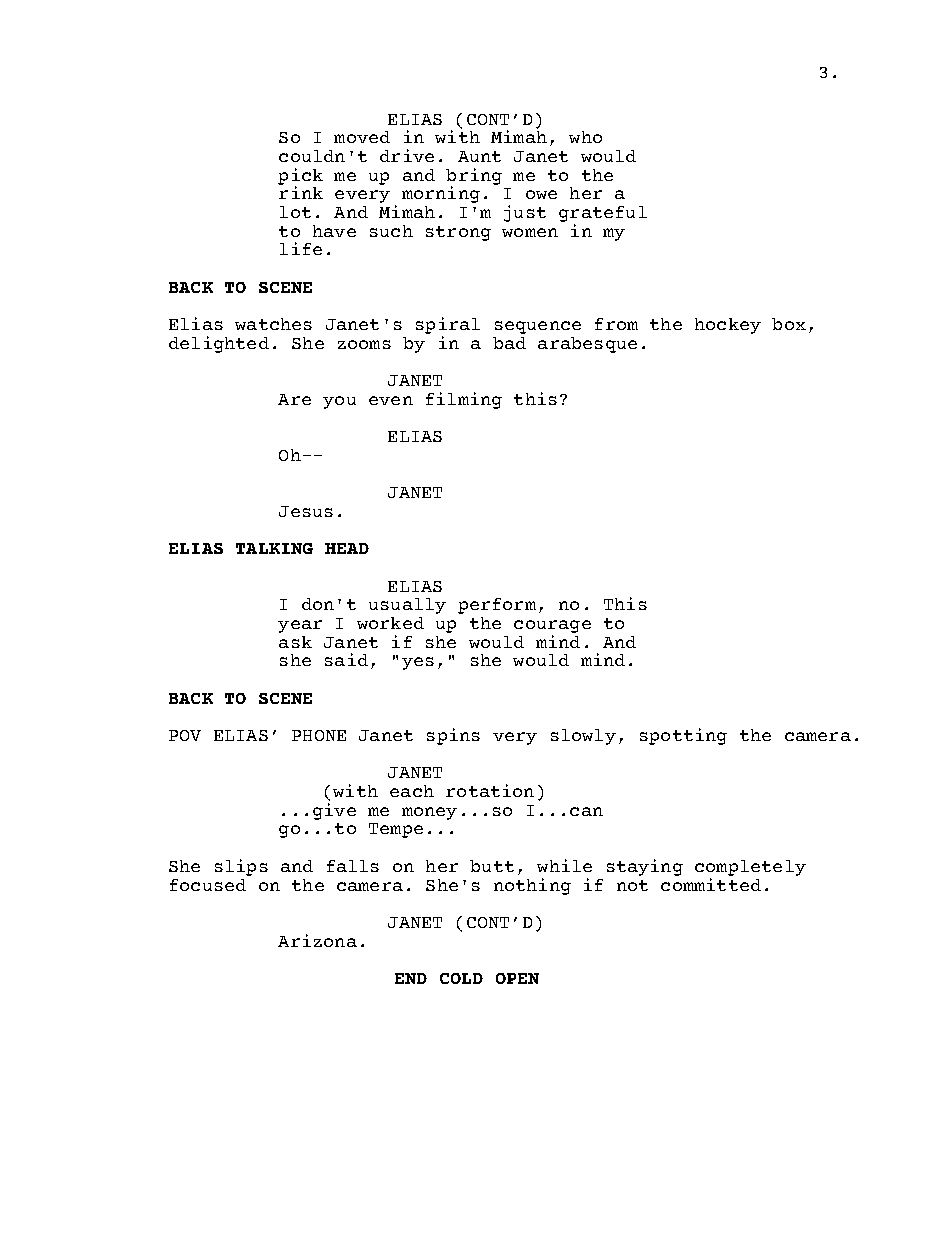 Image resolution: width=952 pixels, height=1233 pixels. I want to click on COLD, so click(461, 978).
